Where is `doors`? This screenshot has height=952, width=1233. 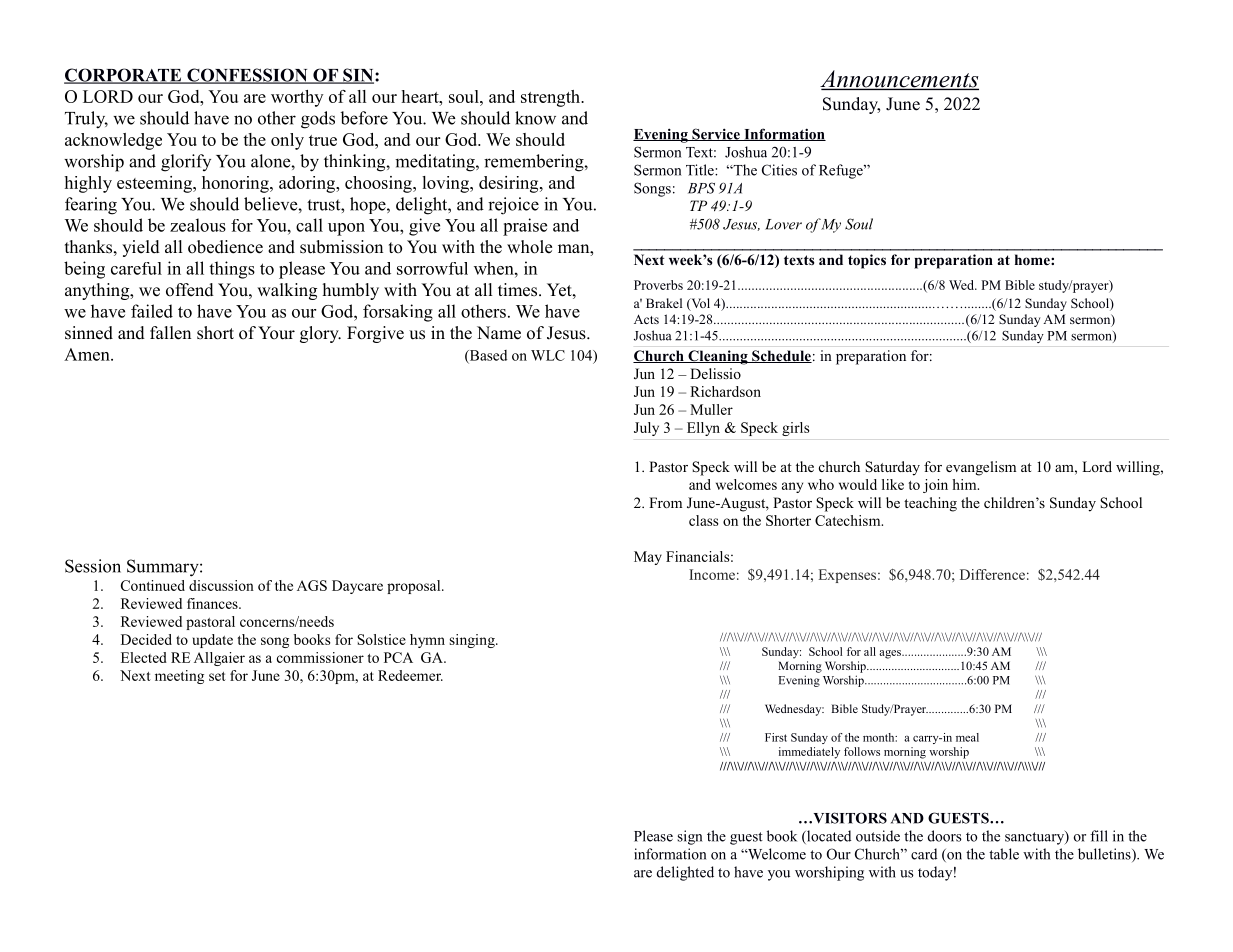
doors is located at coordinates (945, 836).
